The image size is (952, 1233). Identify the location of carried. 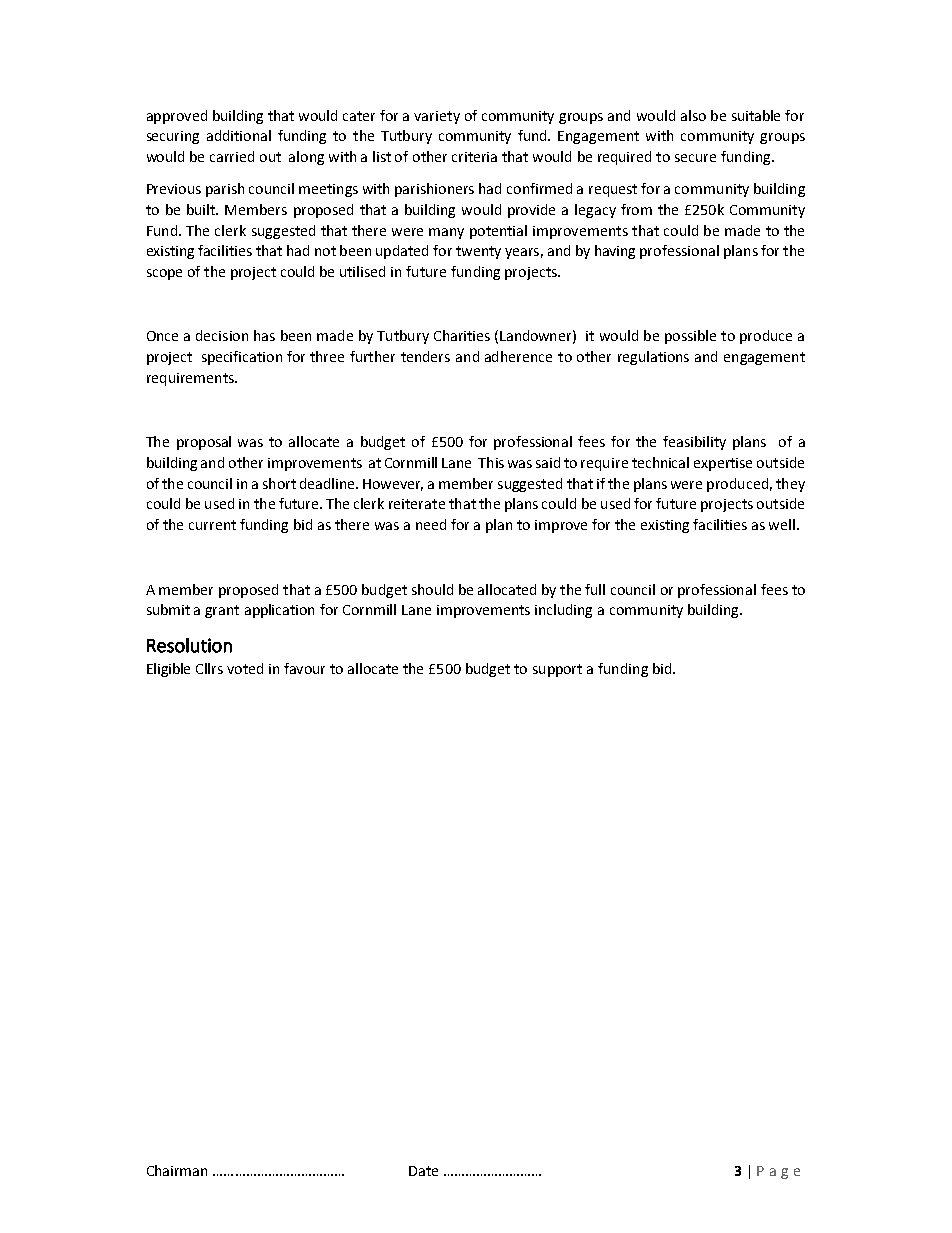
(232, 156).
